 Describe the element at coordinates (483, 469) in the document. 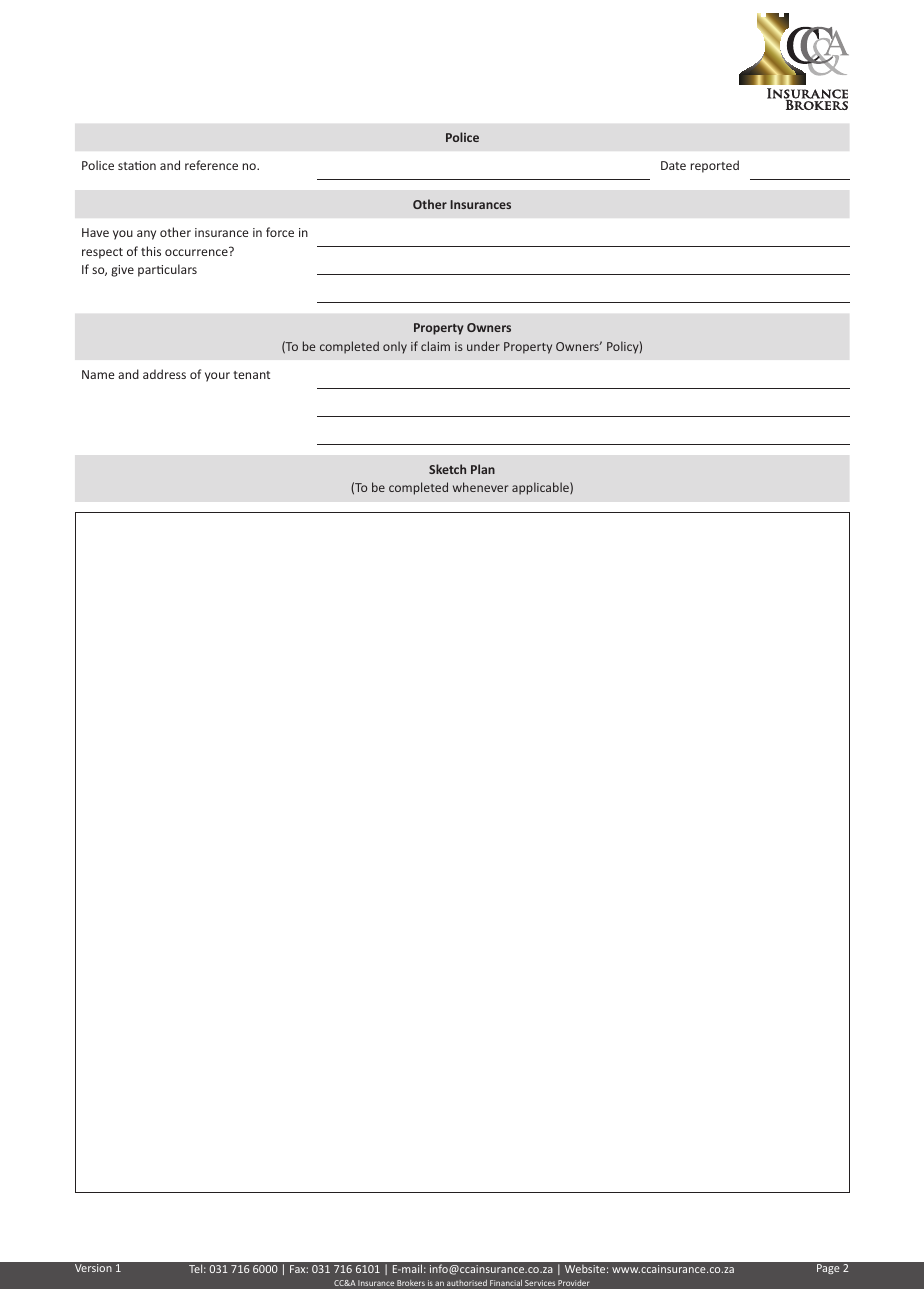

I see `Plan` at that location.
